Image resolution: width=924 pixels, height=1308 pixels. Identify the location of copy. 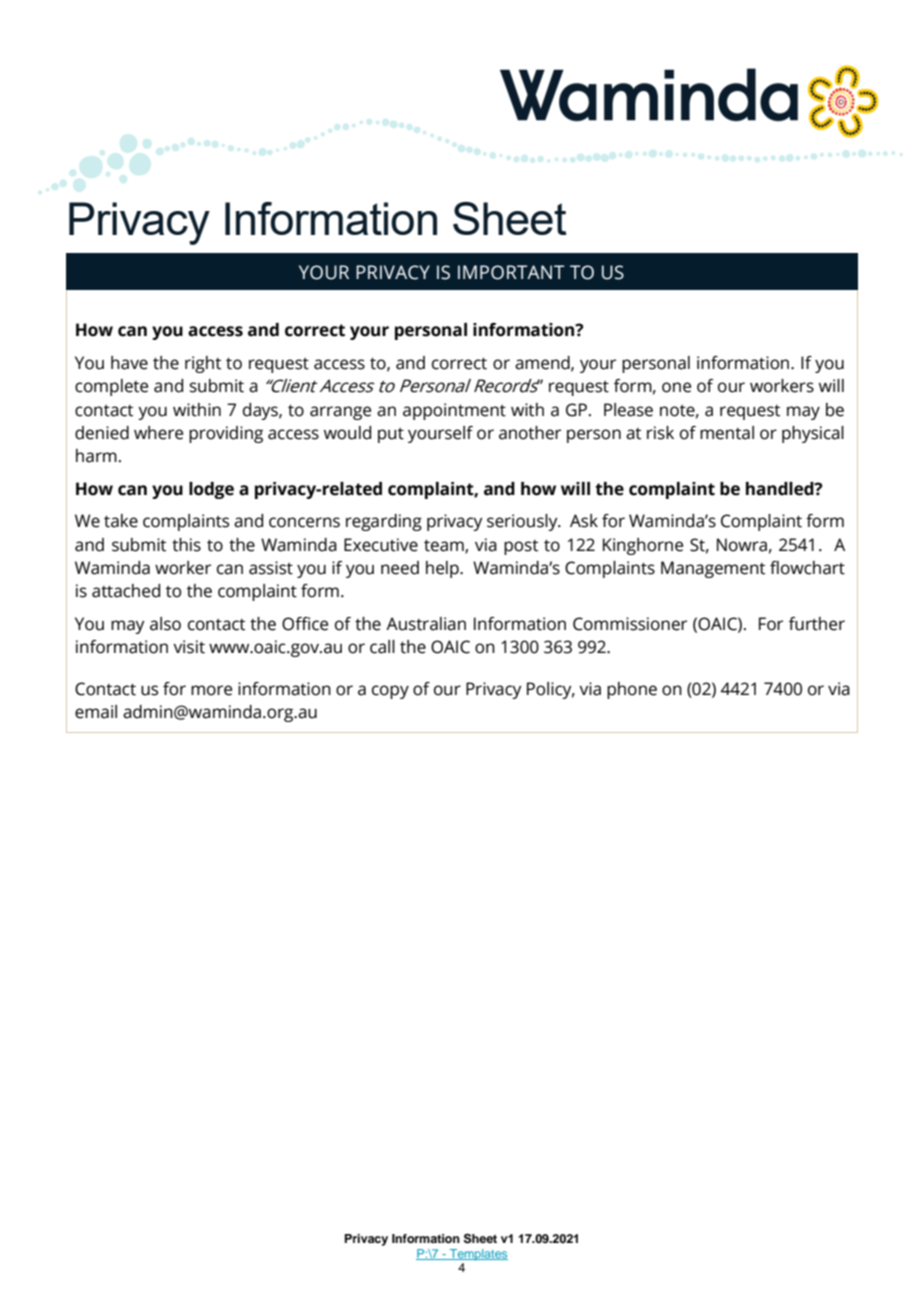
(390, 692).
